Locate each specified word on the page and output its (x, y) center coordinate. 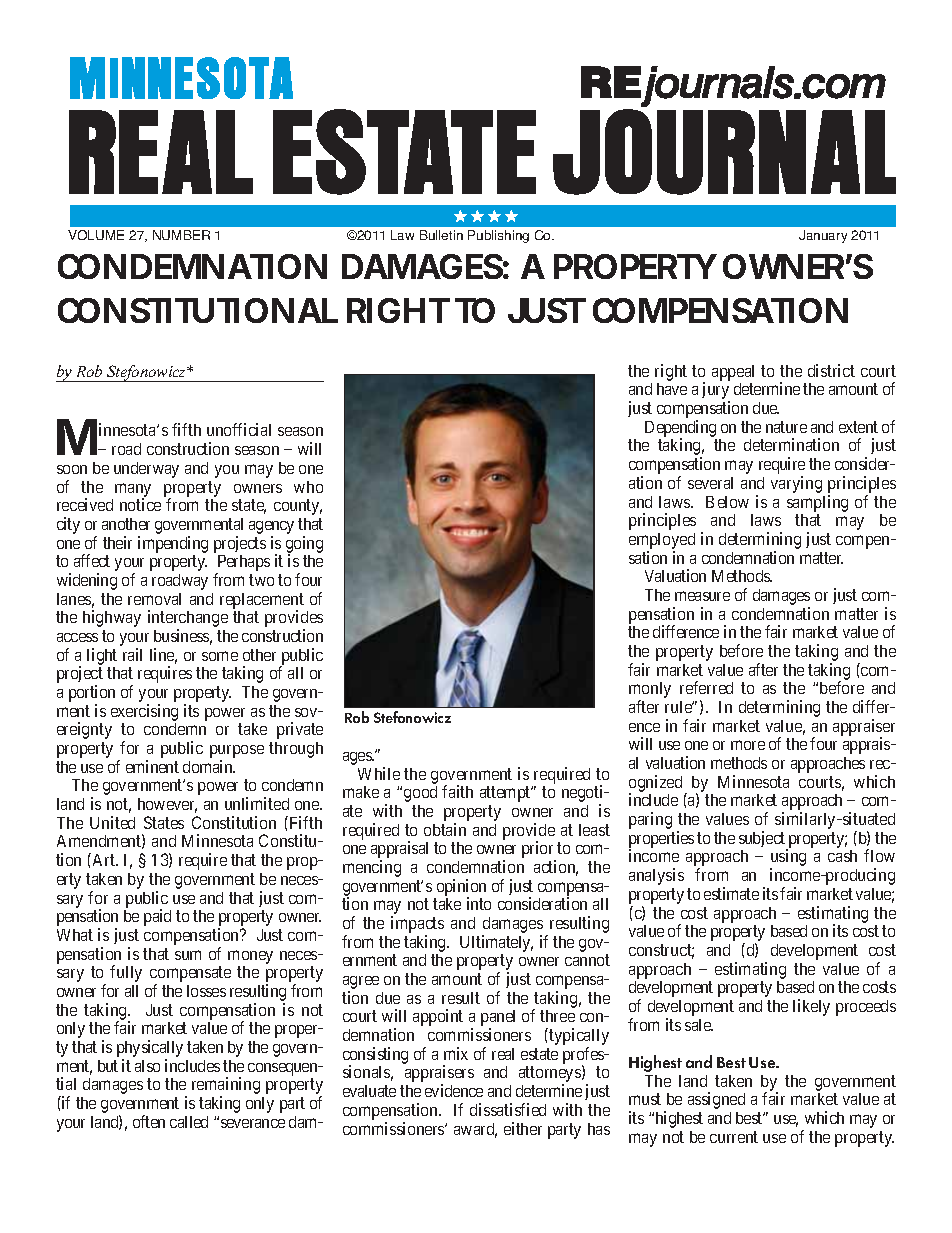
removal (154, 599)
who (308, 487)
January (823, 236)
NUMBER (181, 235)
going (304, 545)
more (748, 745)
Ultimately (496, 943)
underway (146, 470)
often (149, 1121)
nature (786, 427)
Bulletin (441, 235)
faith (457, 791)
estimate (731, 893)
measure (702, 596)
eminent (152, 766)
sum (188, 955)
